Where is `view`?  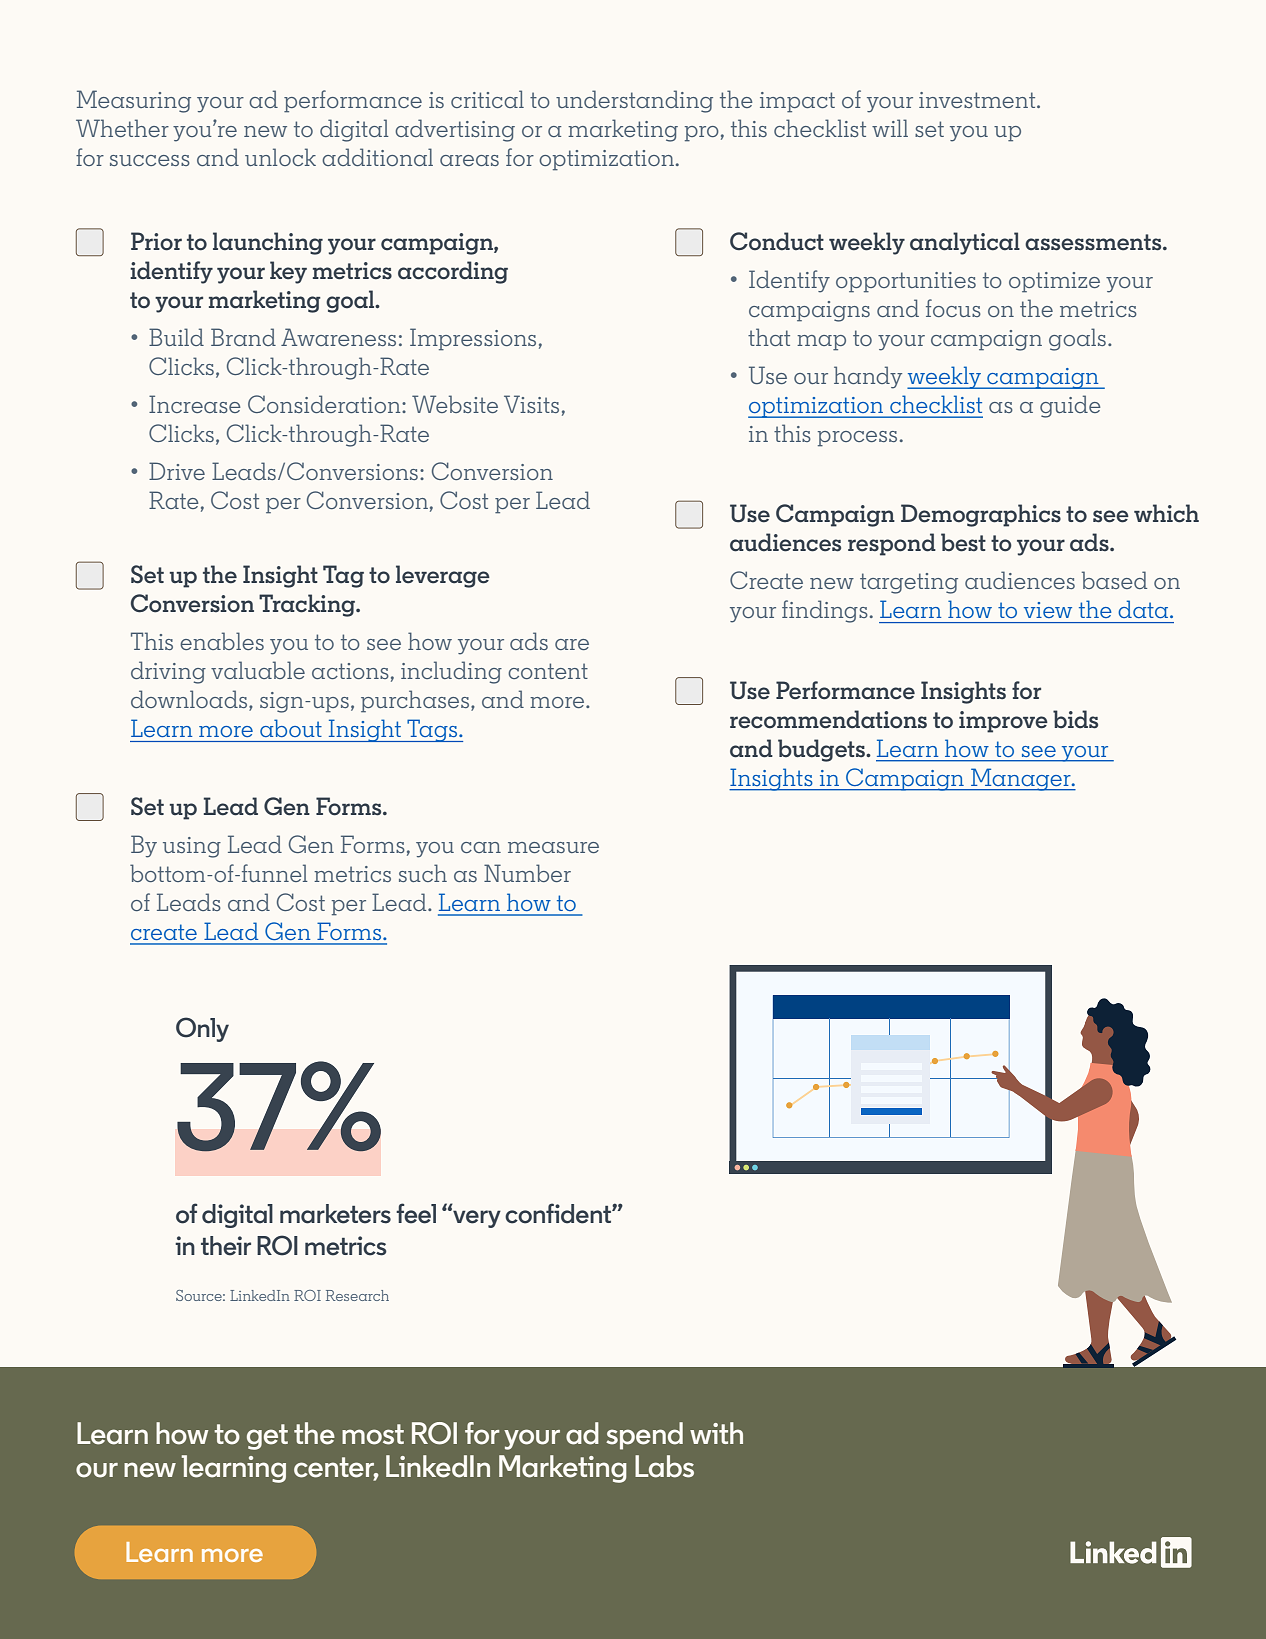
view is located at coordinates (1048, 610).
